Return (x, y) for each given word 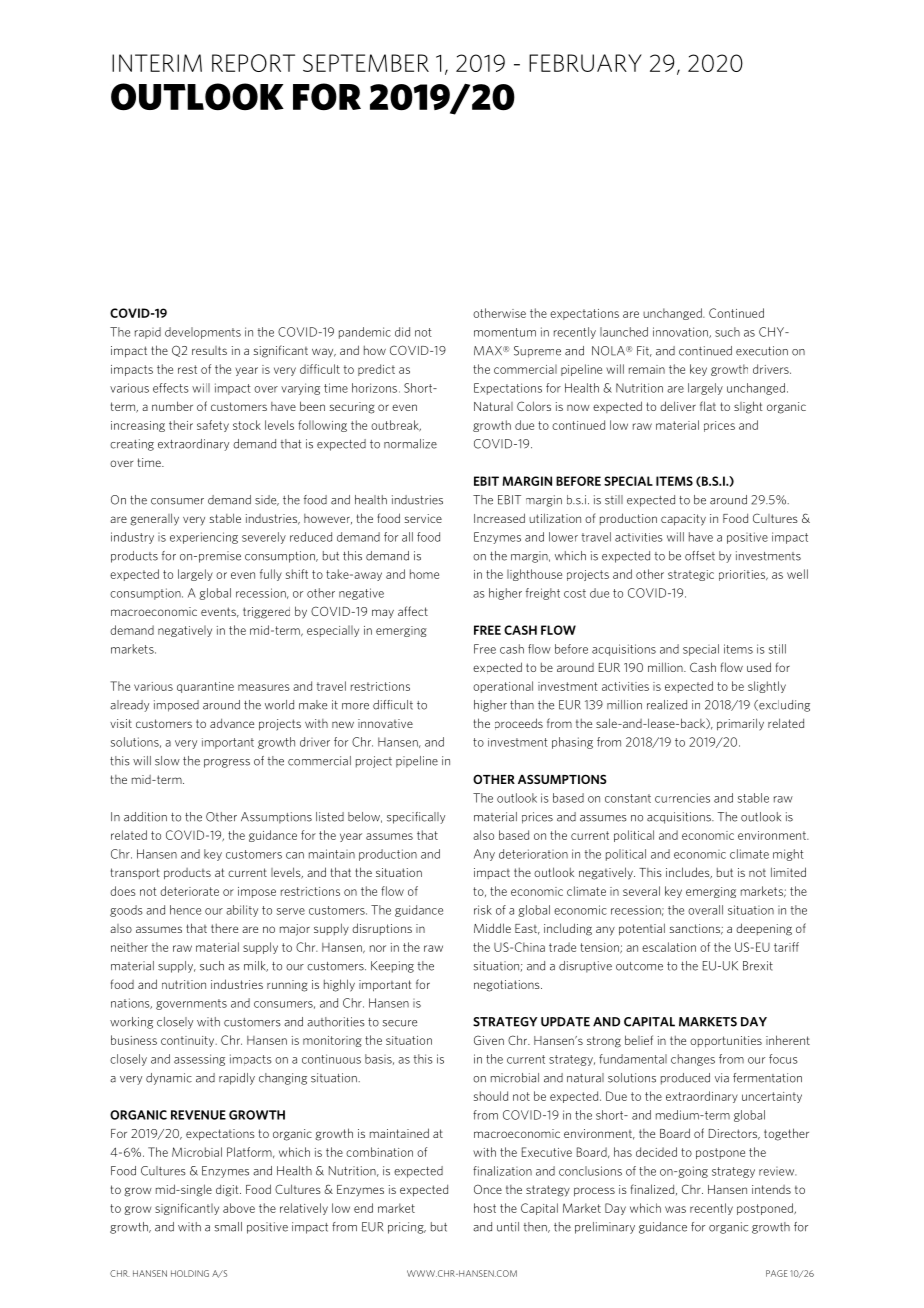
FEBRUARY (585, 63)
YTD (148, 97)
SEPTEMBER (366, 63)
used (759, 667)
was (675, 1209)
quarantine (205, 687)
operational (503, 687)
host (485, 1208)
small (228, 1227)
